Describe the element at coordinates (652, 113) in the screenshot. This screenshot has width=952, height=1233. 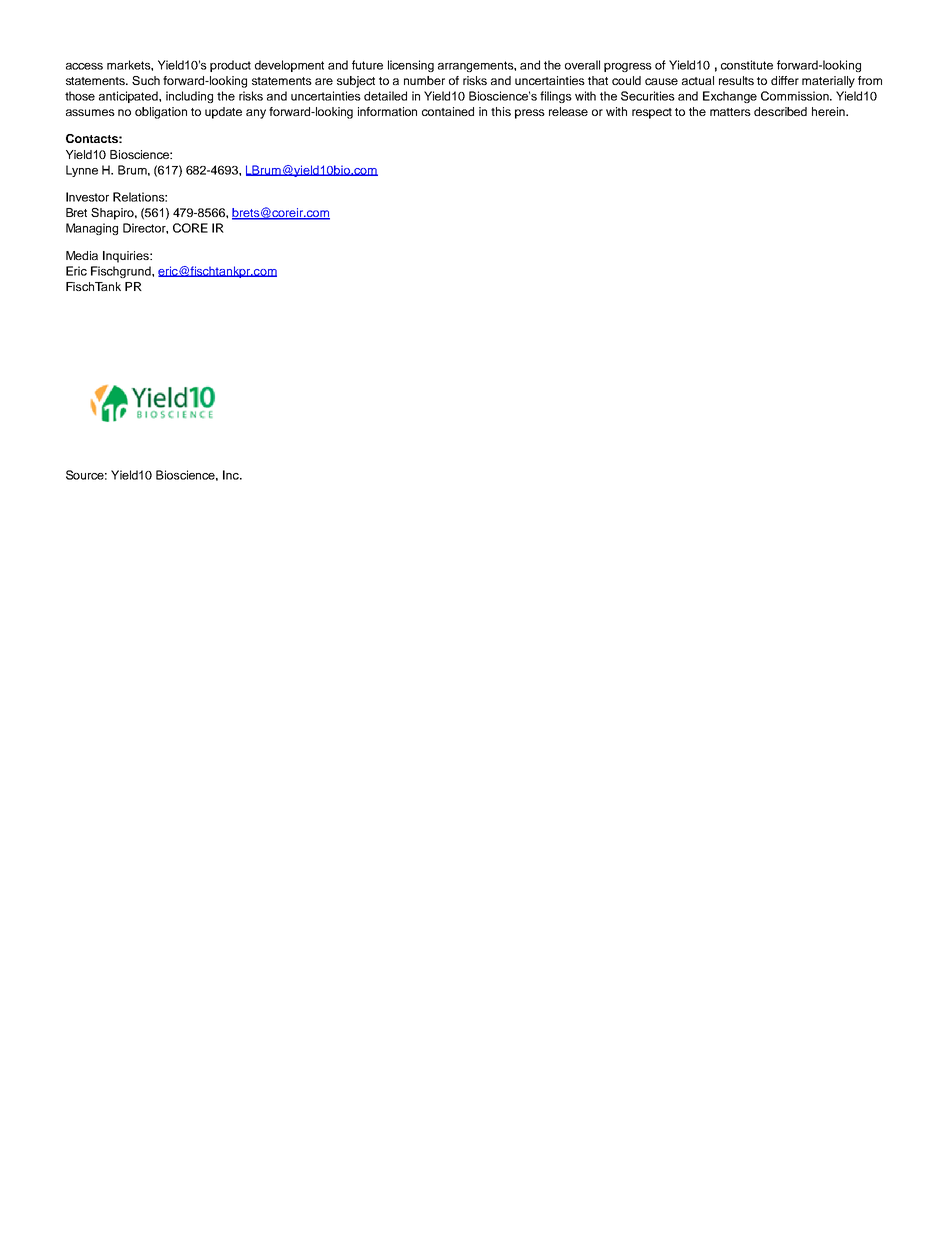
I see `respect` at that location.
